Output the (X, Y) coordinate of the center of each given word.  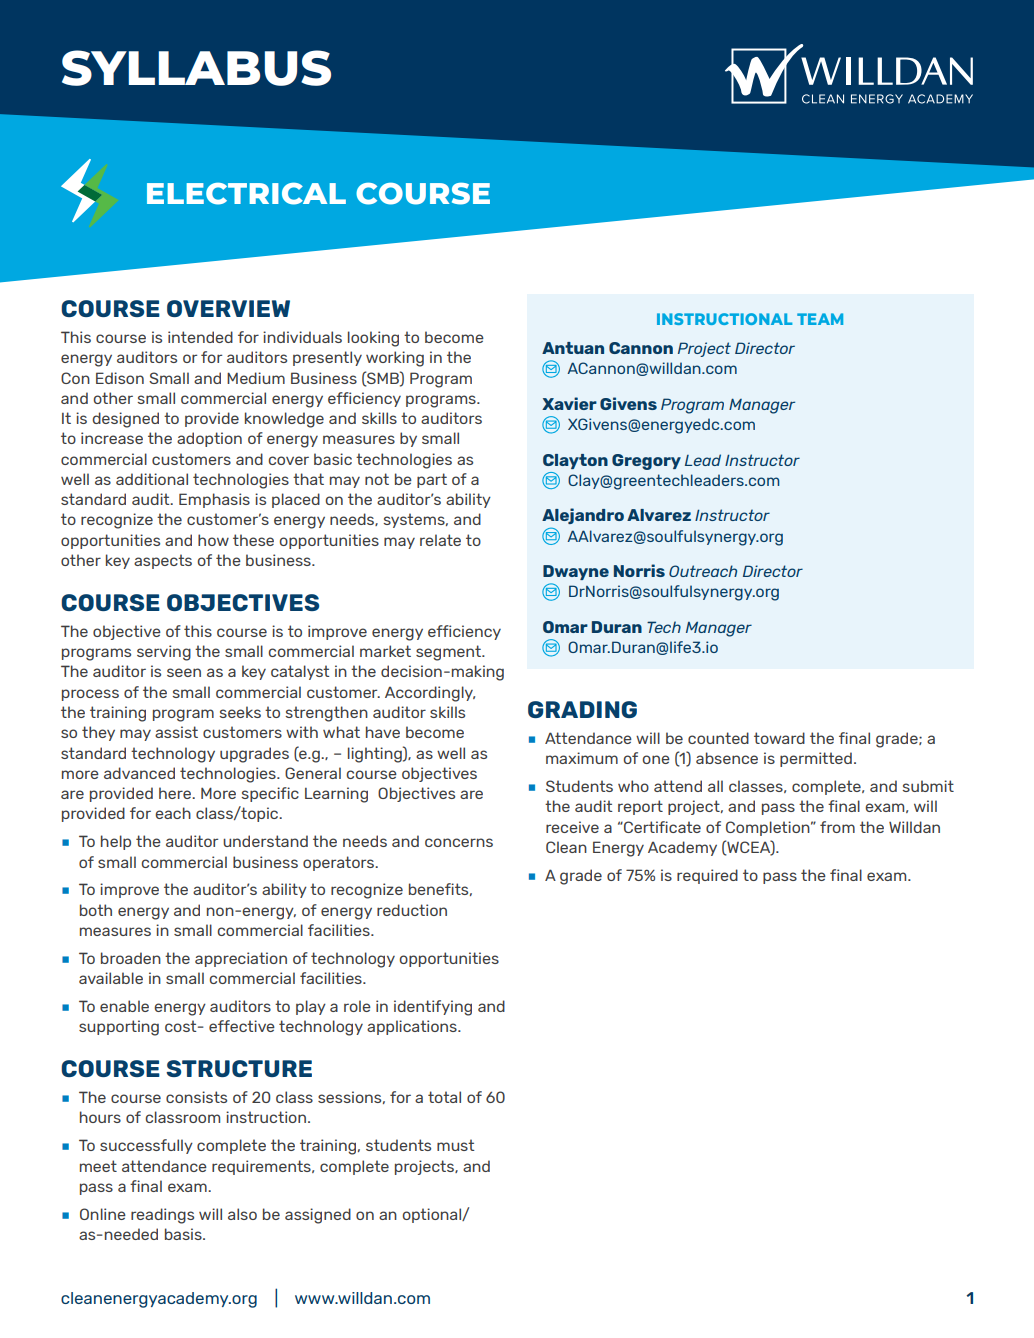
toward (779, 738)
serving (164, 653)
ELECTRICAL (246, 194)
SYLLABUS (196, 68)
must (456, 1145)
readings (162, 1216)
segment (450, 653)
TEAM (820, 319)
